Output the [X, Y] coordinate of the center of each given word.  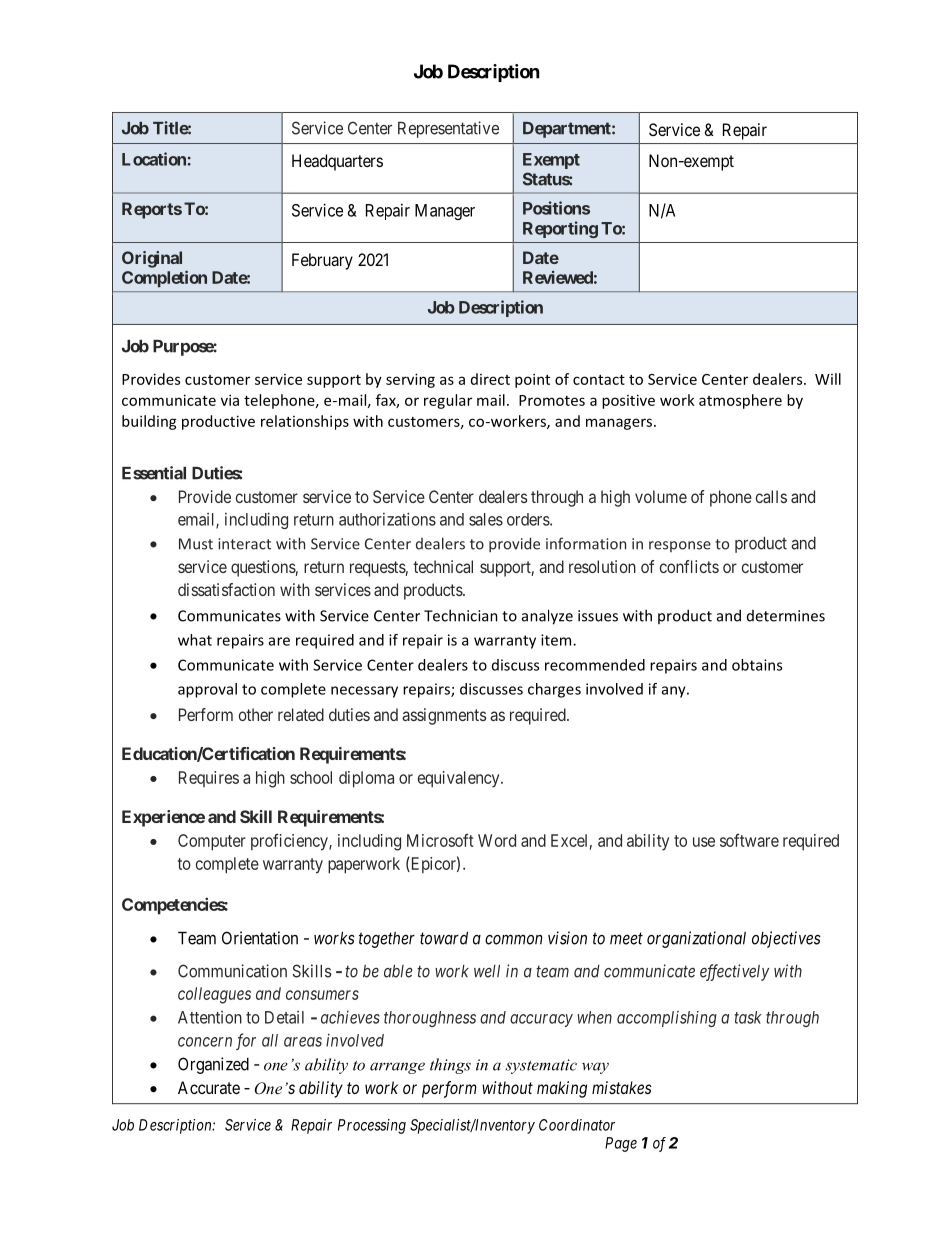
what [195, 640]
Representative [448, 129]
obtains [757, 665]
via [230, 400]
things [450, 1066]
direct [490, 379]
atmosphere [740, 401]
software [749, 840]
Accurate [209, 1087]
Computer [212, 842]
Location [154, 159]
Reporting [560, 229]
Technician [461, 615]
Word [497, 840]
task [748, 1017]
